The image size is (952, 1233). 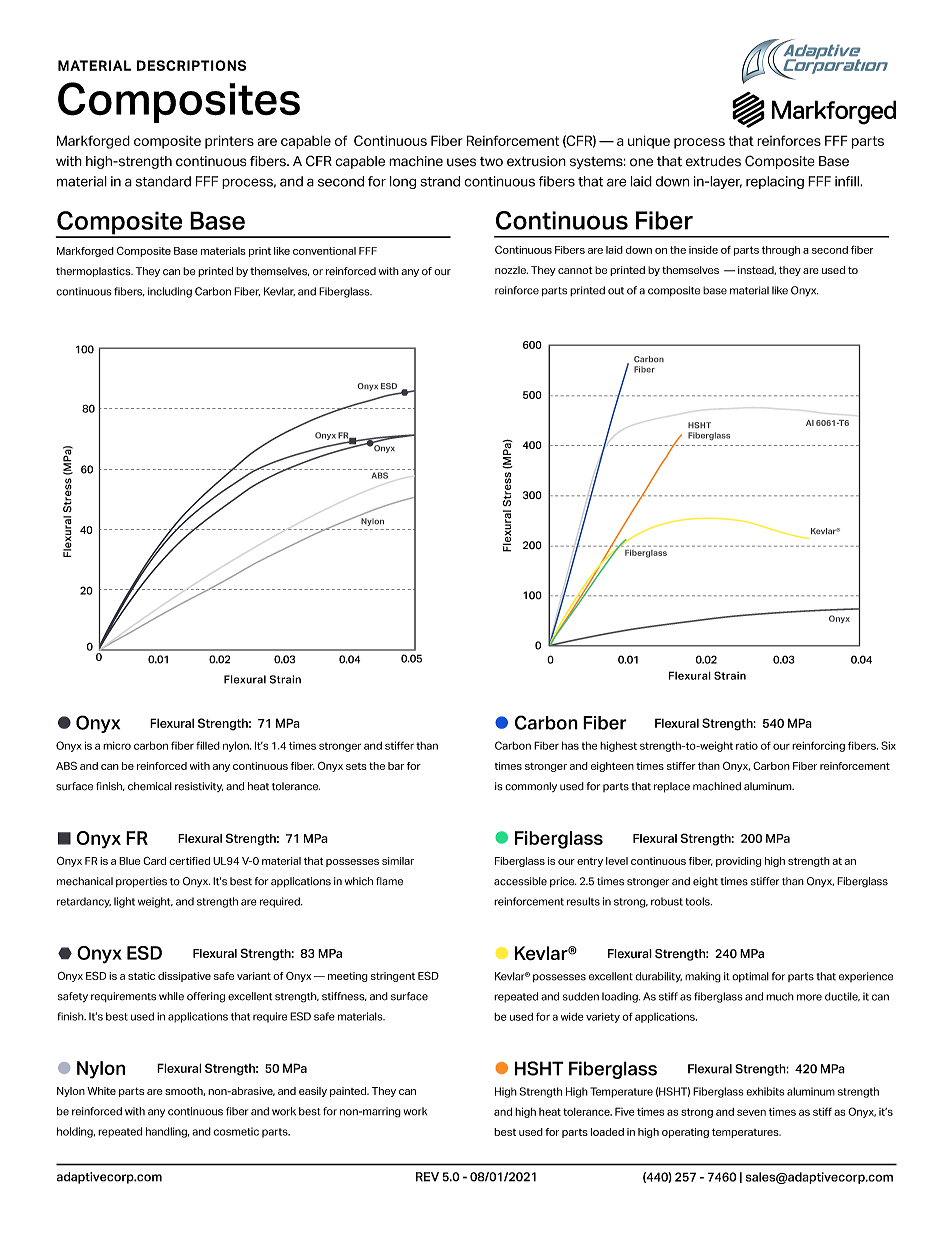 What do you see at coordinates (570, 745) in the image?
I see `has` at bounding box center [570, 745].
